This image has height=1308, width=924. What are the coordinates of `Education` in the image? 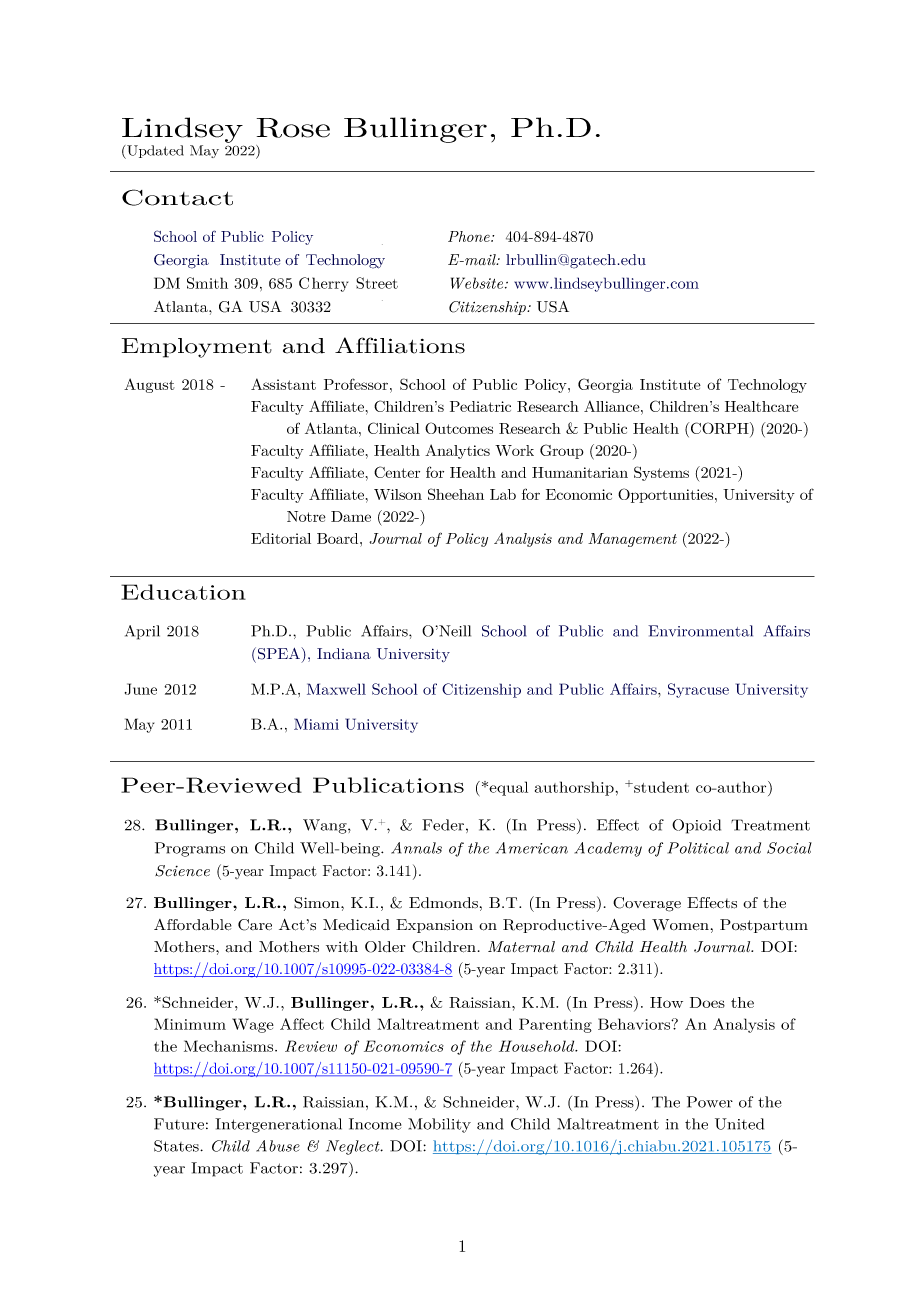 It's located at (183, 592).
